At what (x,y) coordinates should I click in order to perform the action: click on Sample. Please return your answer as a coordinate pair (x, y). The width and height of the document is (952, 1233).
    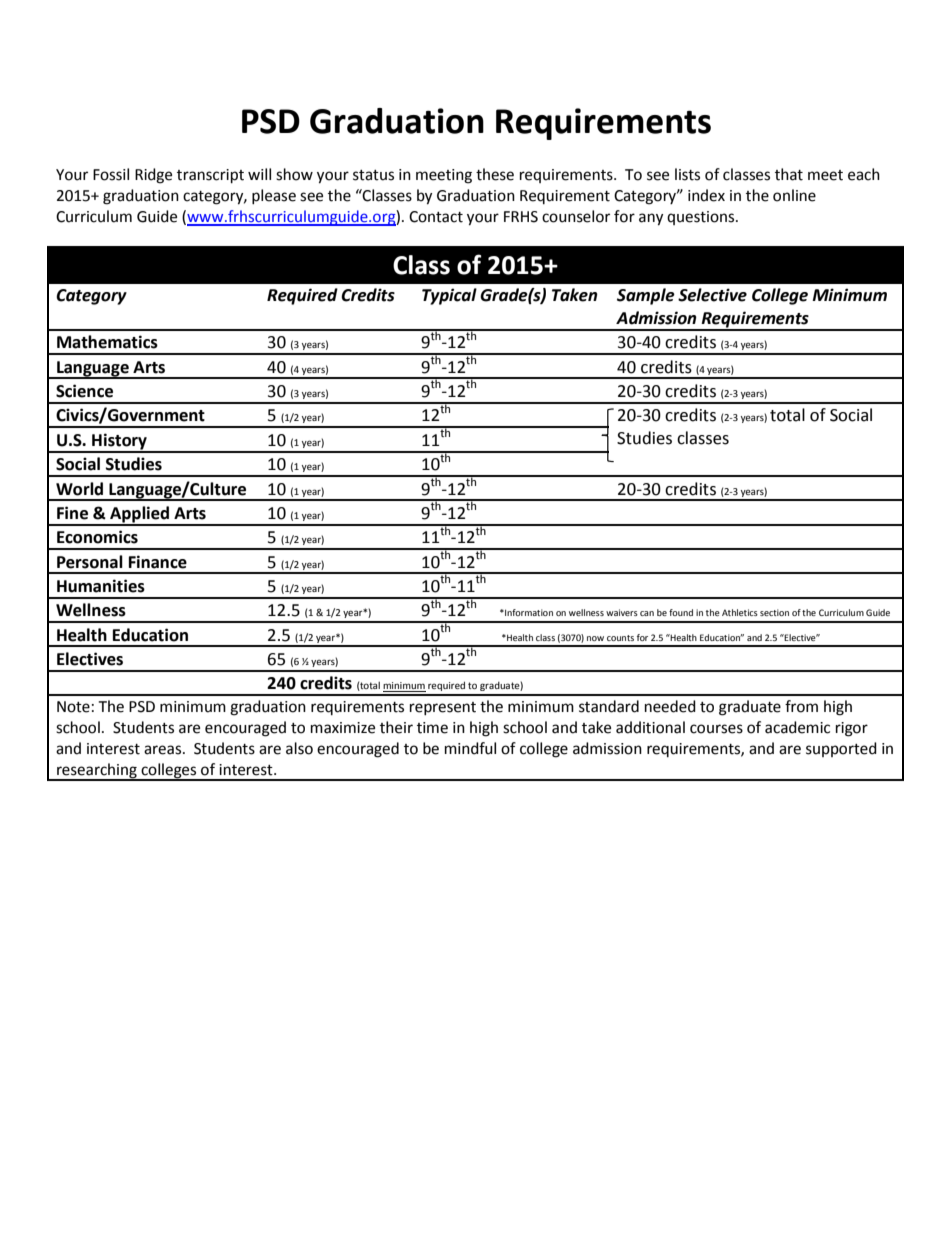
    Looking at the image, I should click on (646, 296).
